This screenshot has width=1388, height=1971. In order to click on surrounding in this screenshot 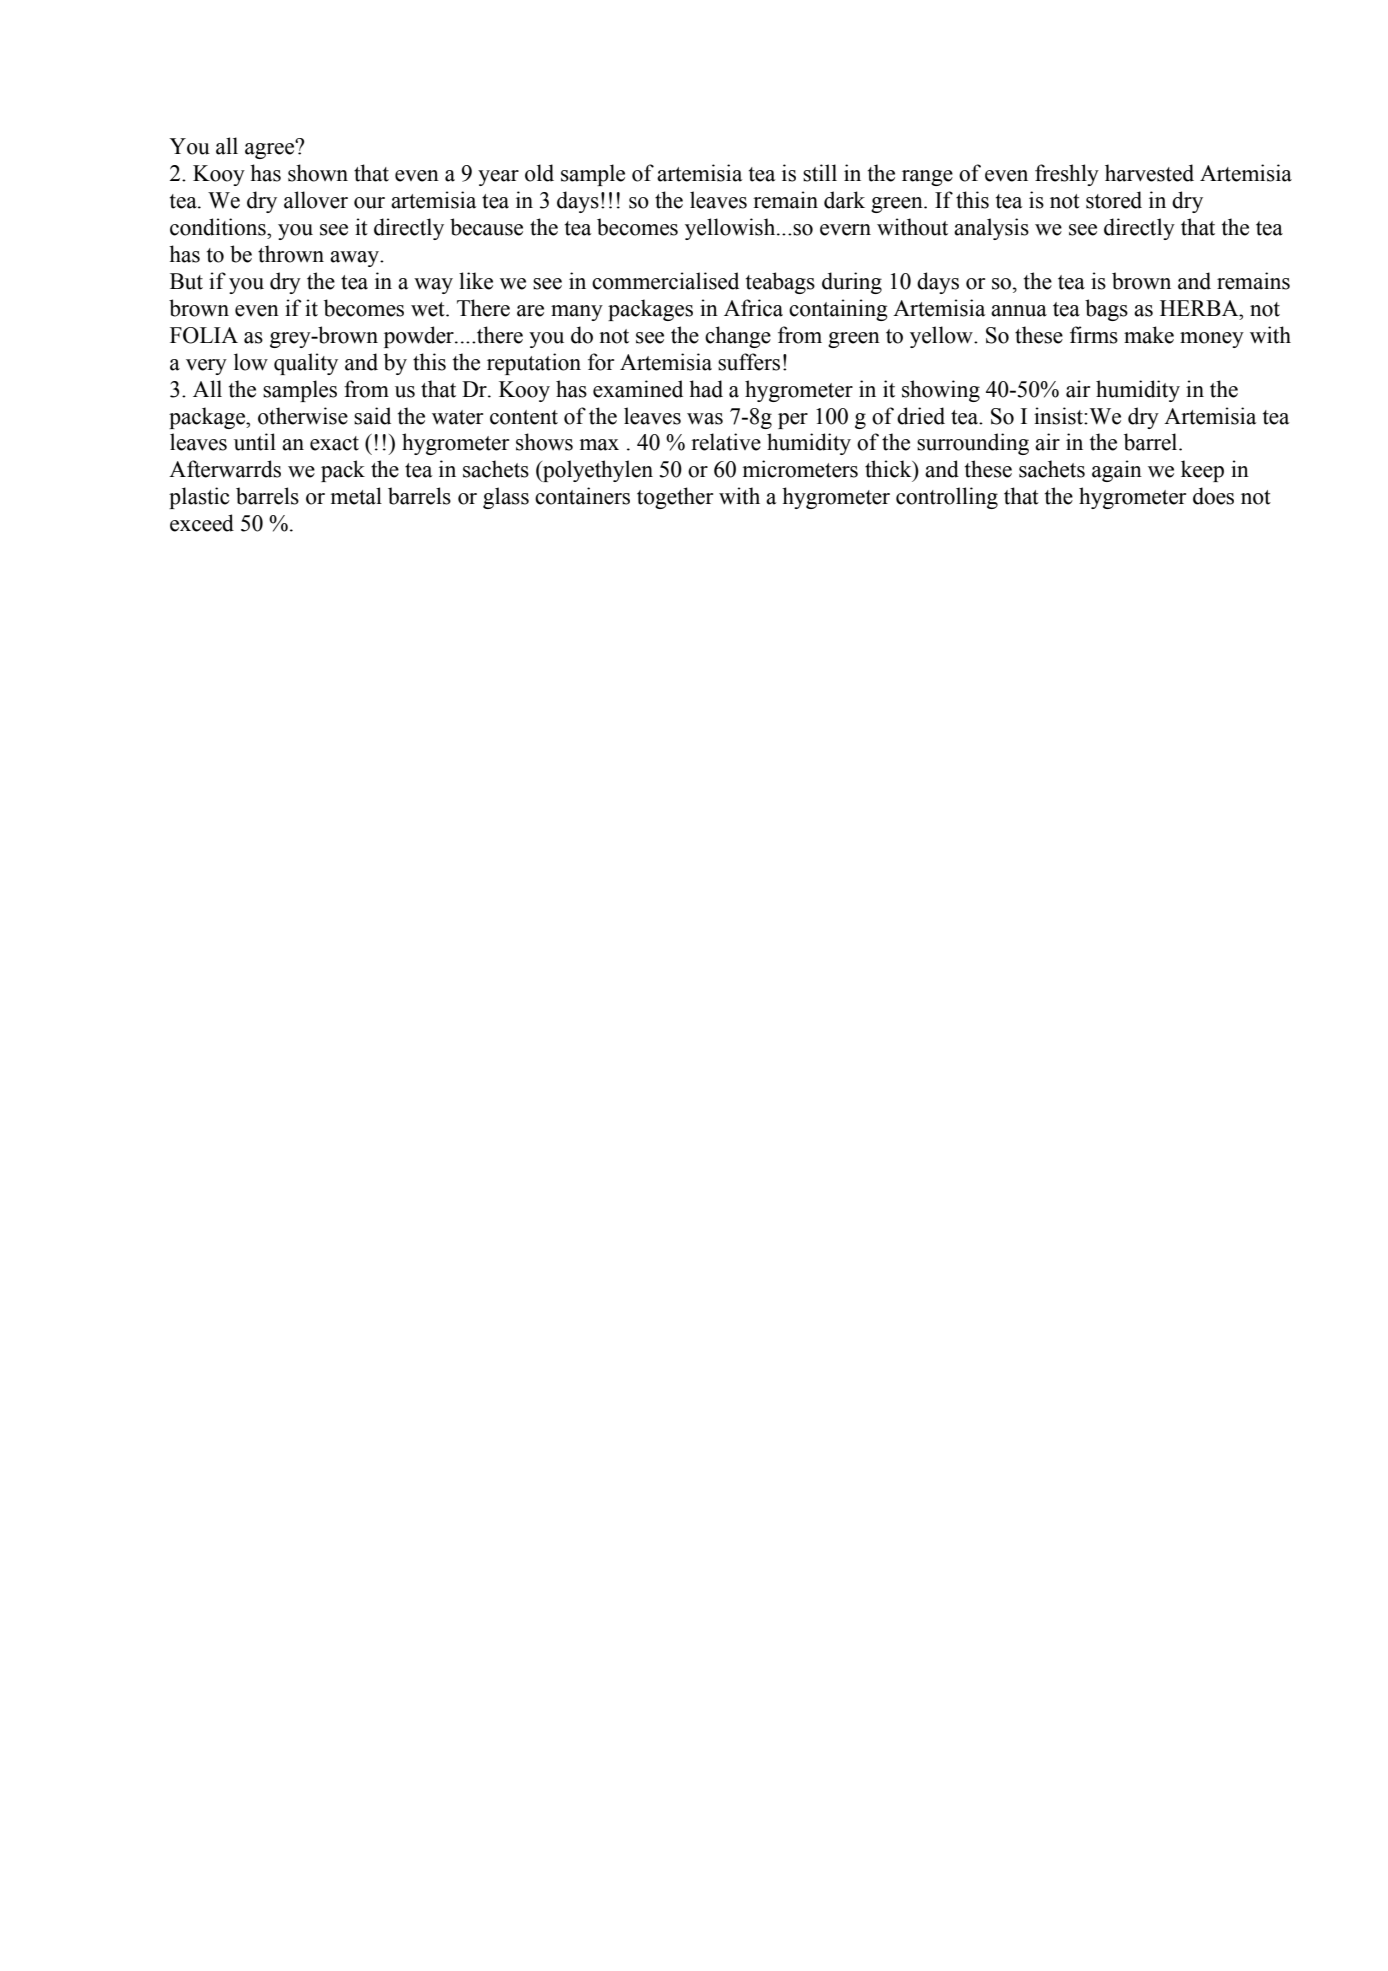, I will do `click(973, 444)`.
